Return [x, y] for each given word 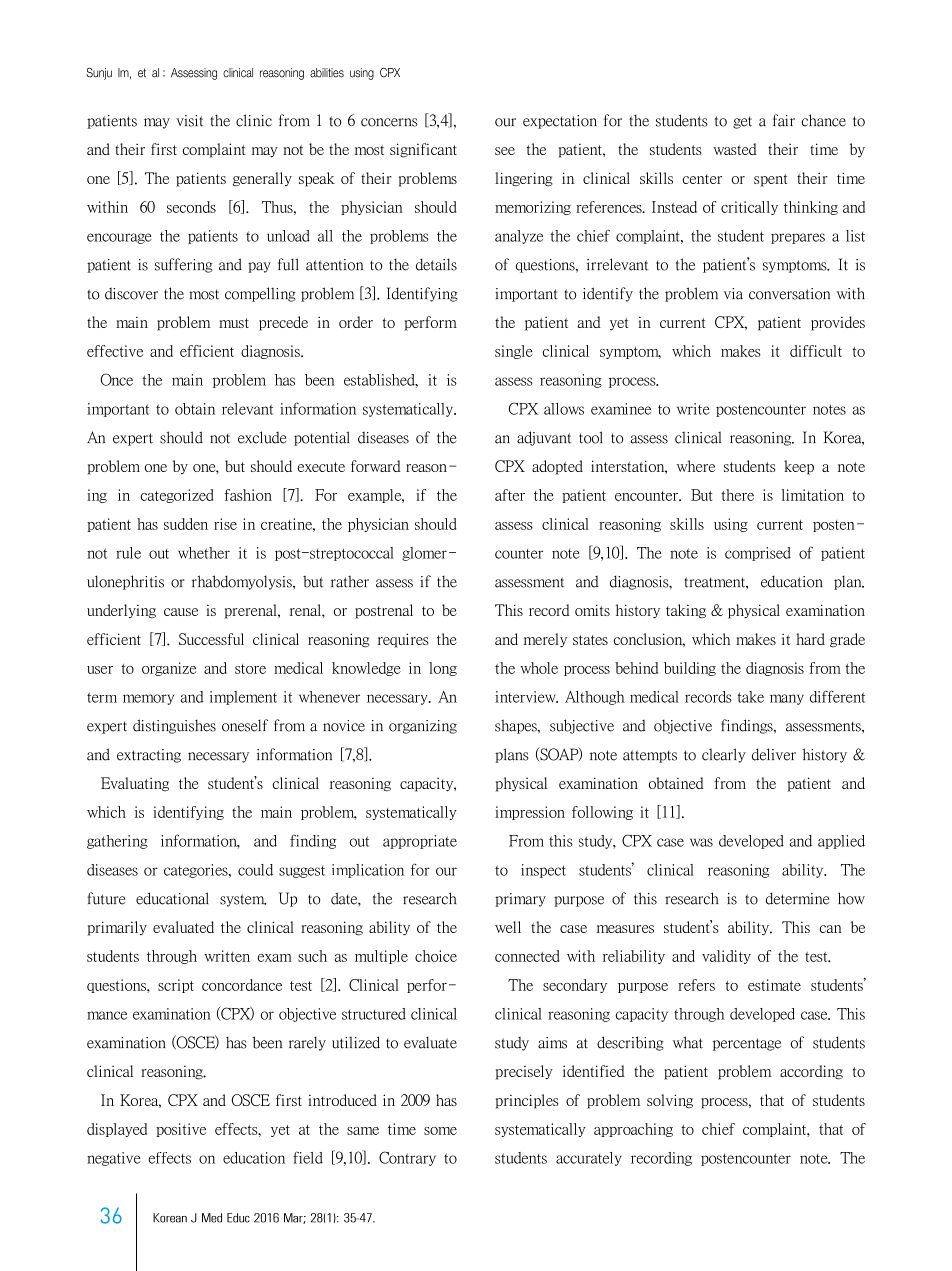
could [255, 870]
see [505, 151]
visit [189, 121]
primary [520, 900]
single [514, 352]
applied [841, 842]
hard [810, 639]
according [811, 1072]
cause [181, 612]
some [440, 1131]
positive [181, 1130]
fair [784, 120]
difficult [816, 351]
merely [545, 640]
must [234, 323]
